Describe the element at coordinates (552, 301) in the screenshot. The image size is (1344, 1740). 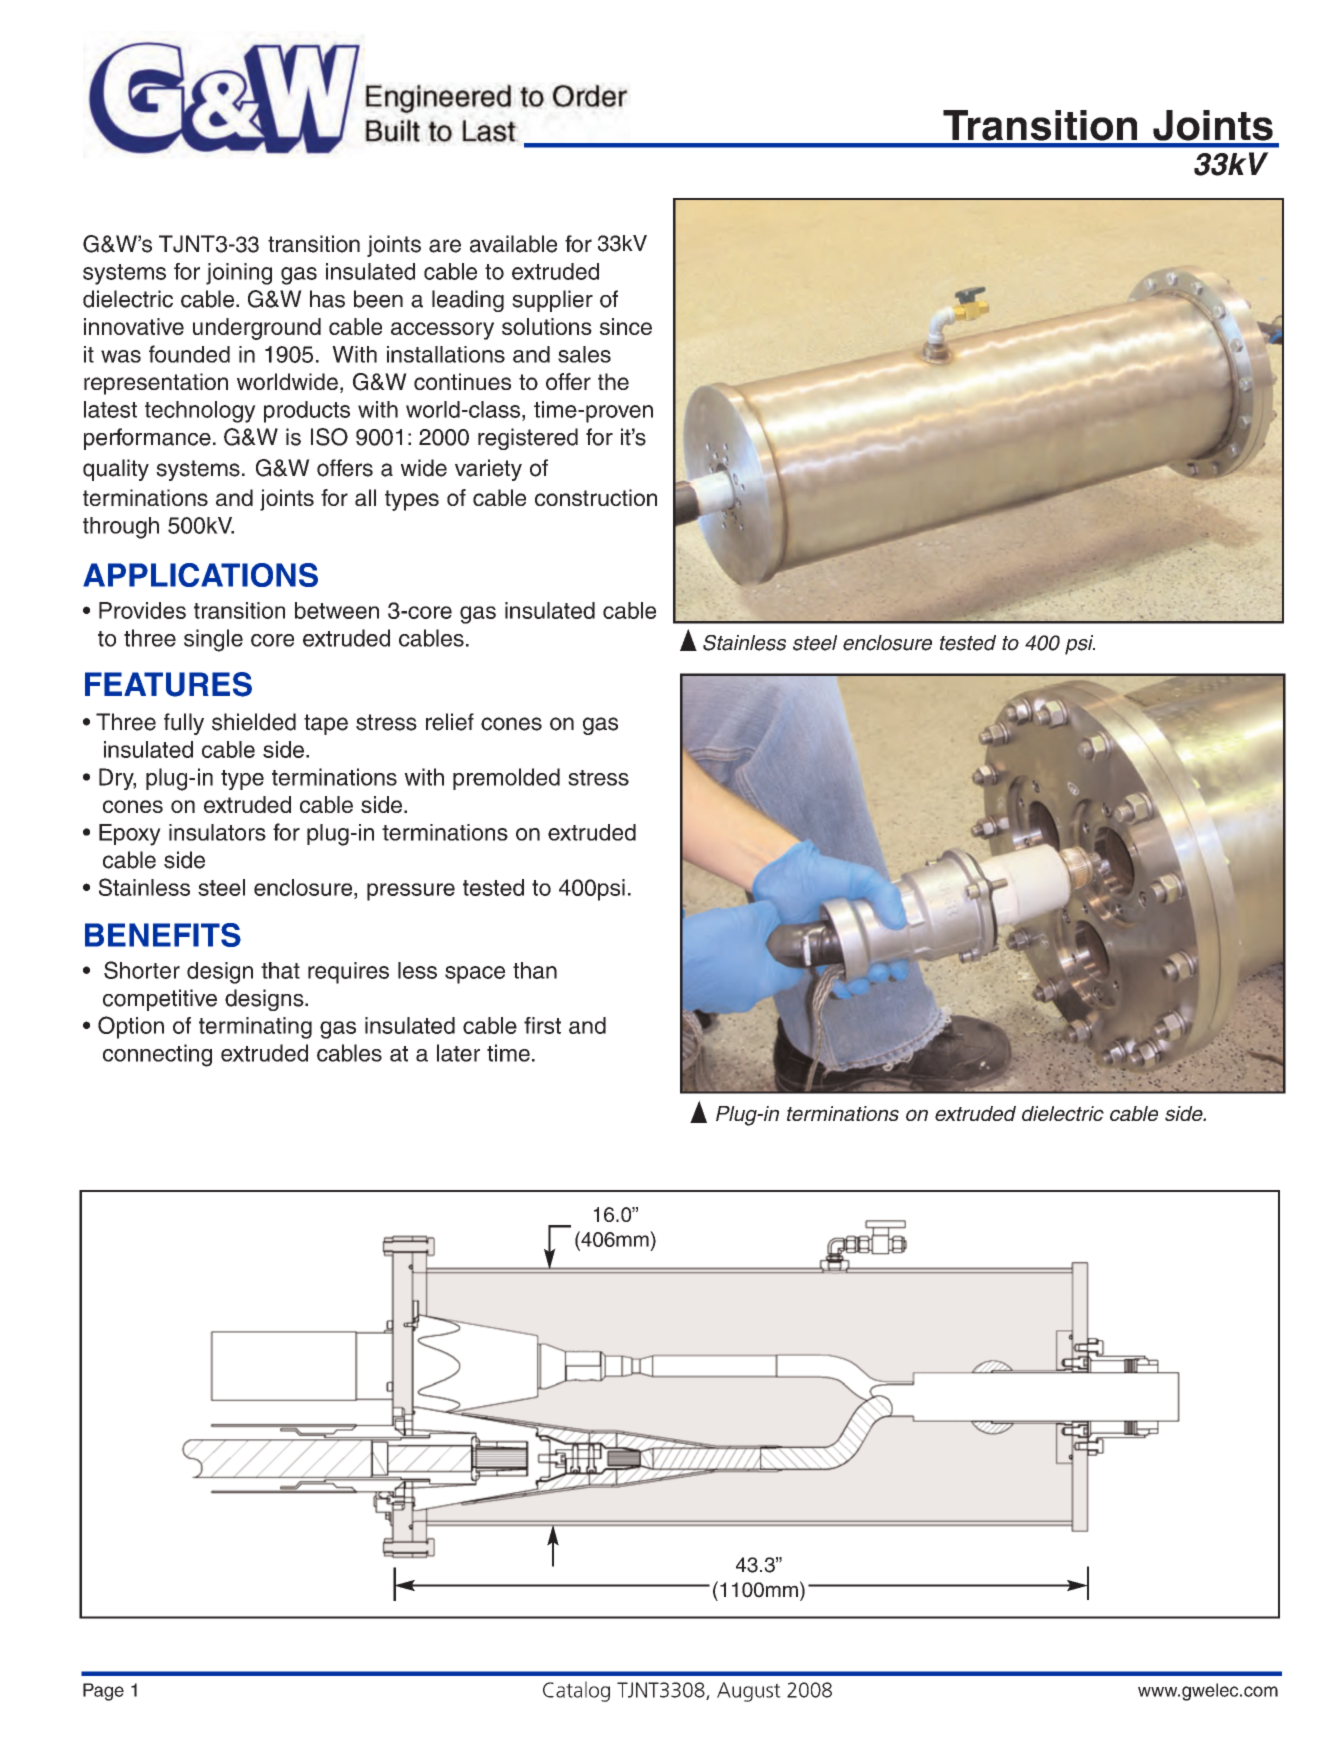
I see `supplier` at that location.
